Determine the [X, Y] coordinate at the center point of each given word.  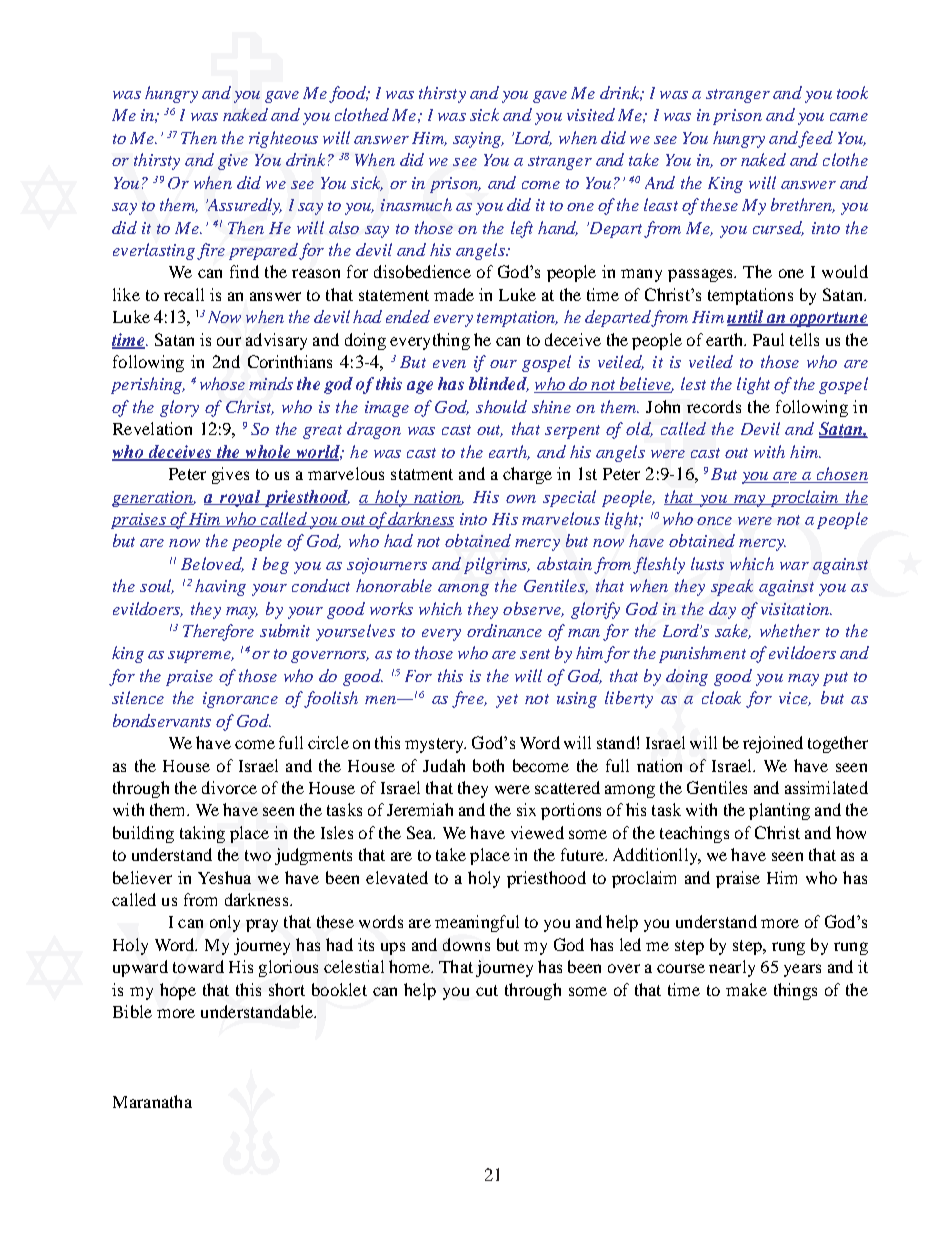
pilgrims [496, 565]
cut [487, 990]
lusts [707, 563]
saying [478, 140]
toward [198, 966]
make [746, 989]
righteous [283, 139]
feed [815, 139]
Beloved [212, 564]
